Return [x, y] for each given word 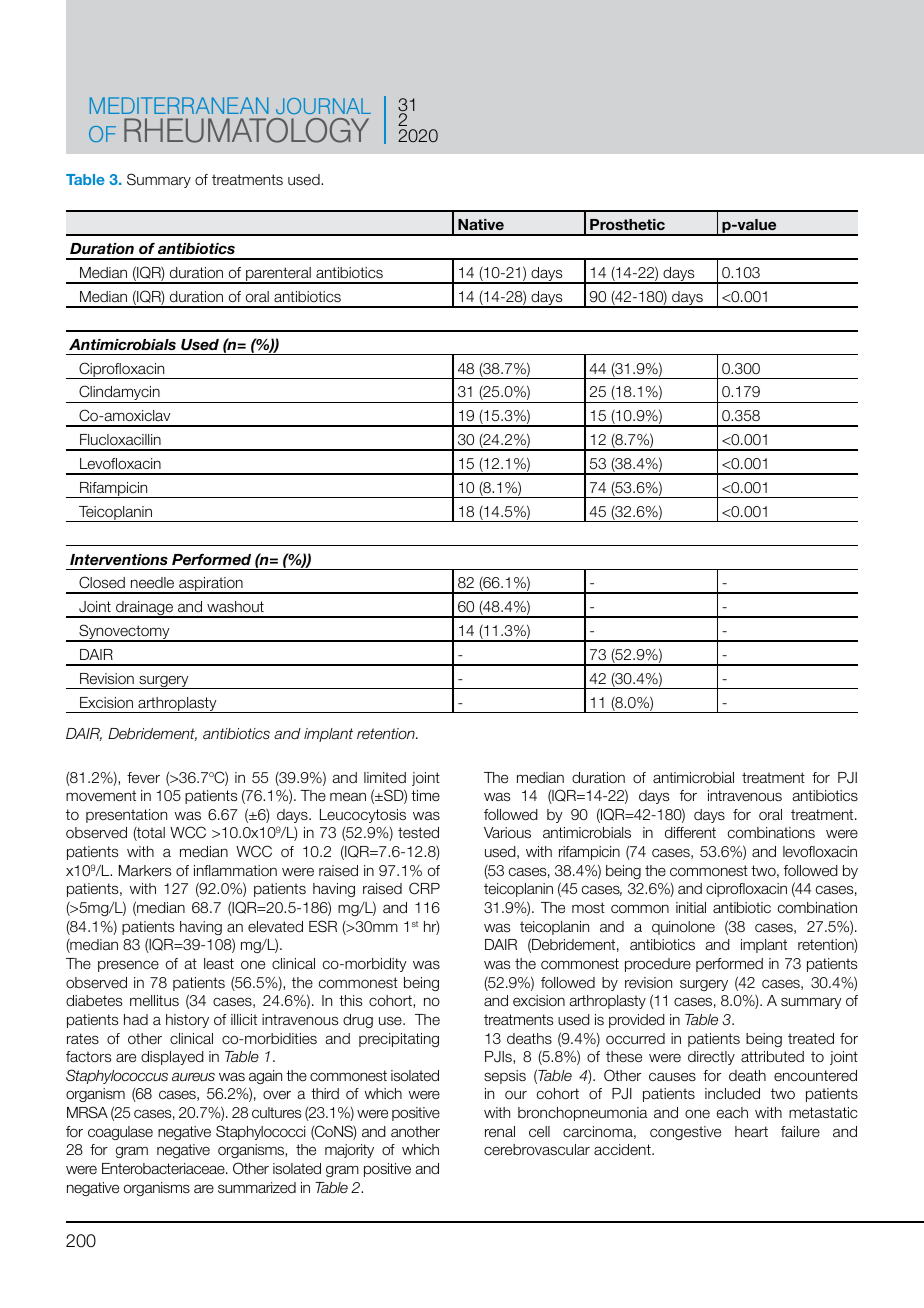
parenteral [278, 275]
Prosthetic [627, 224]
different [690, 833]
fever [143, 778]
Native [481, 224]
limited [385, 777]
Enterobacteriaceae [164, 1169]
